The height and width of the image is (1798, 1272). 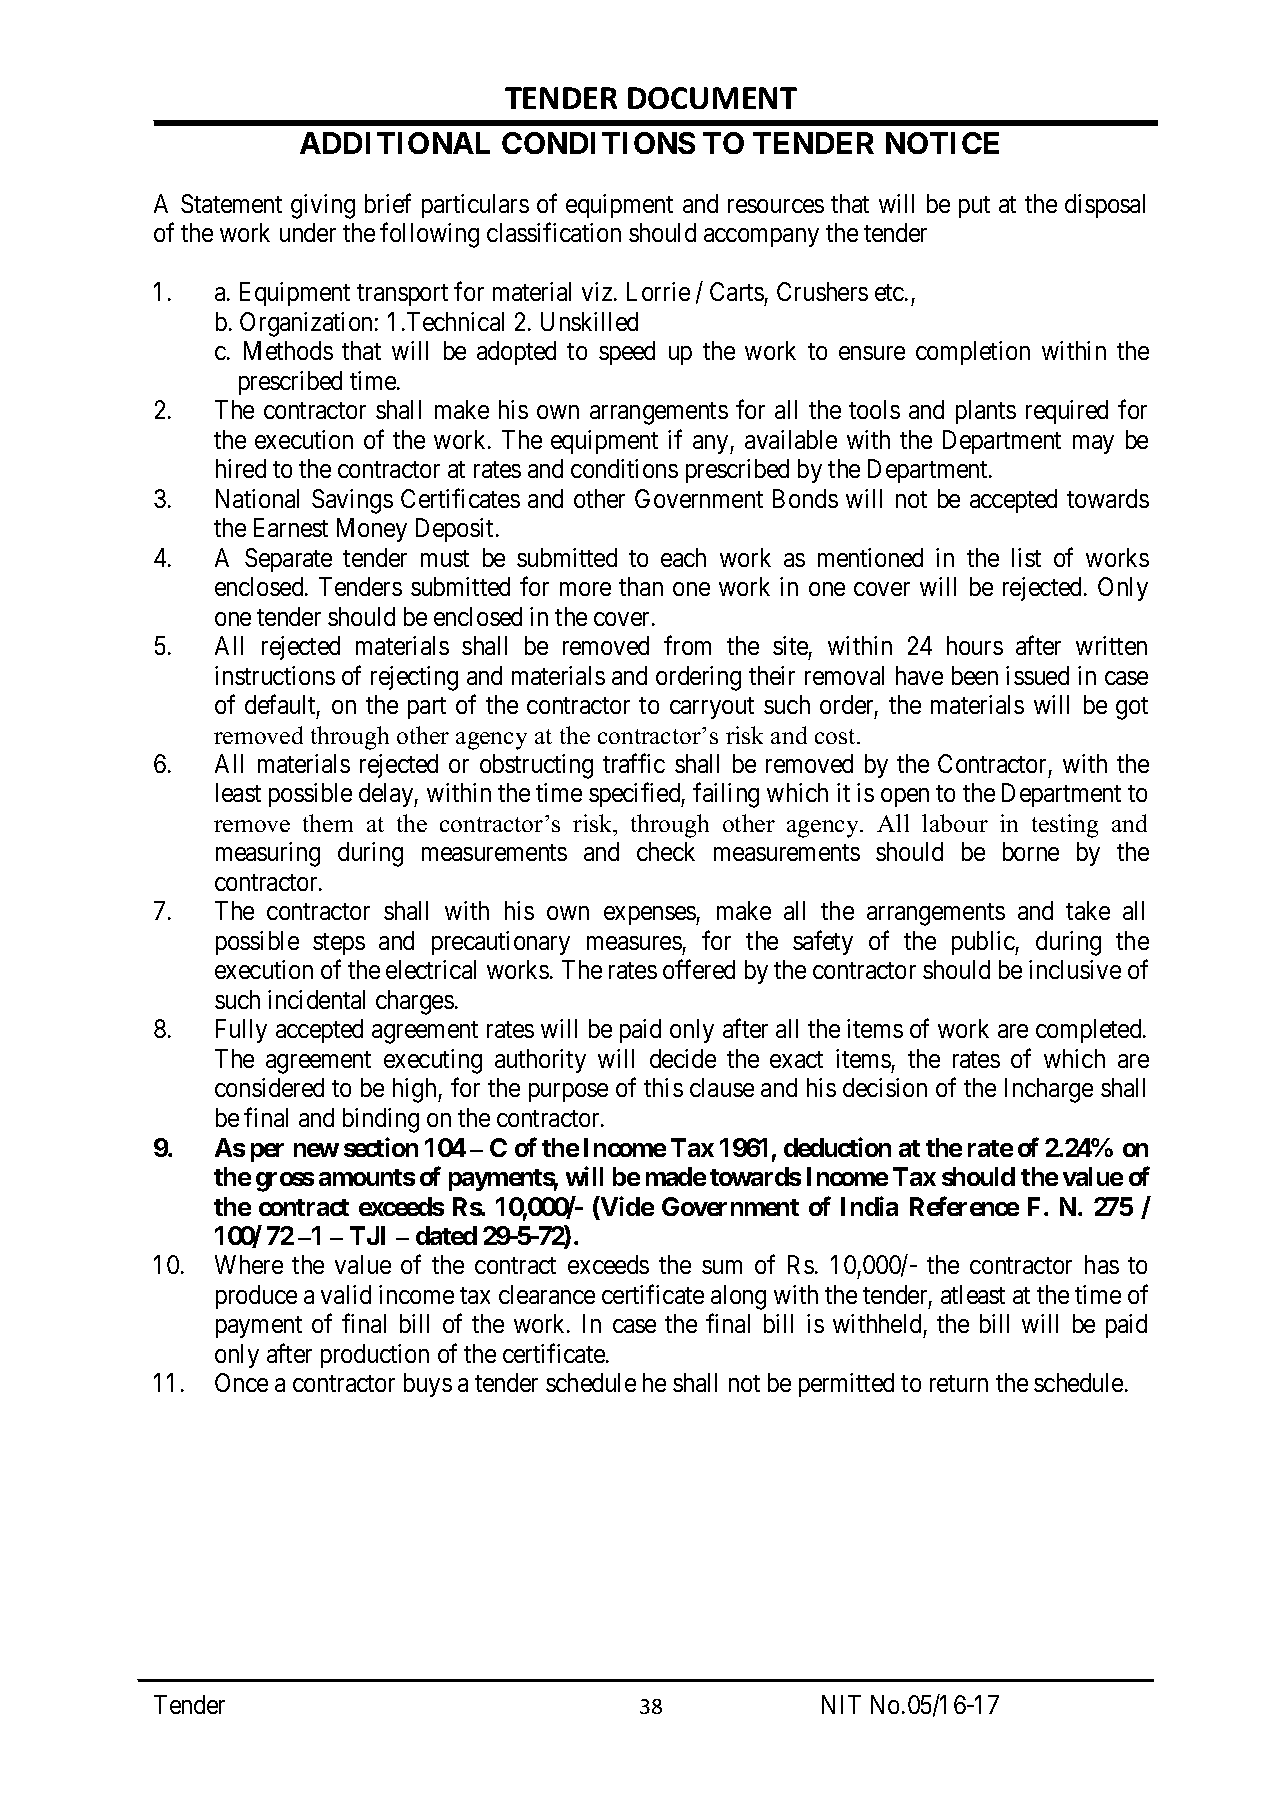 What do you see at coordinates (942, 143) in the image?
I see `NOTICE` at bounding box center [942, 143].
